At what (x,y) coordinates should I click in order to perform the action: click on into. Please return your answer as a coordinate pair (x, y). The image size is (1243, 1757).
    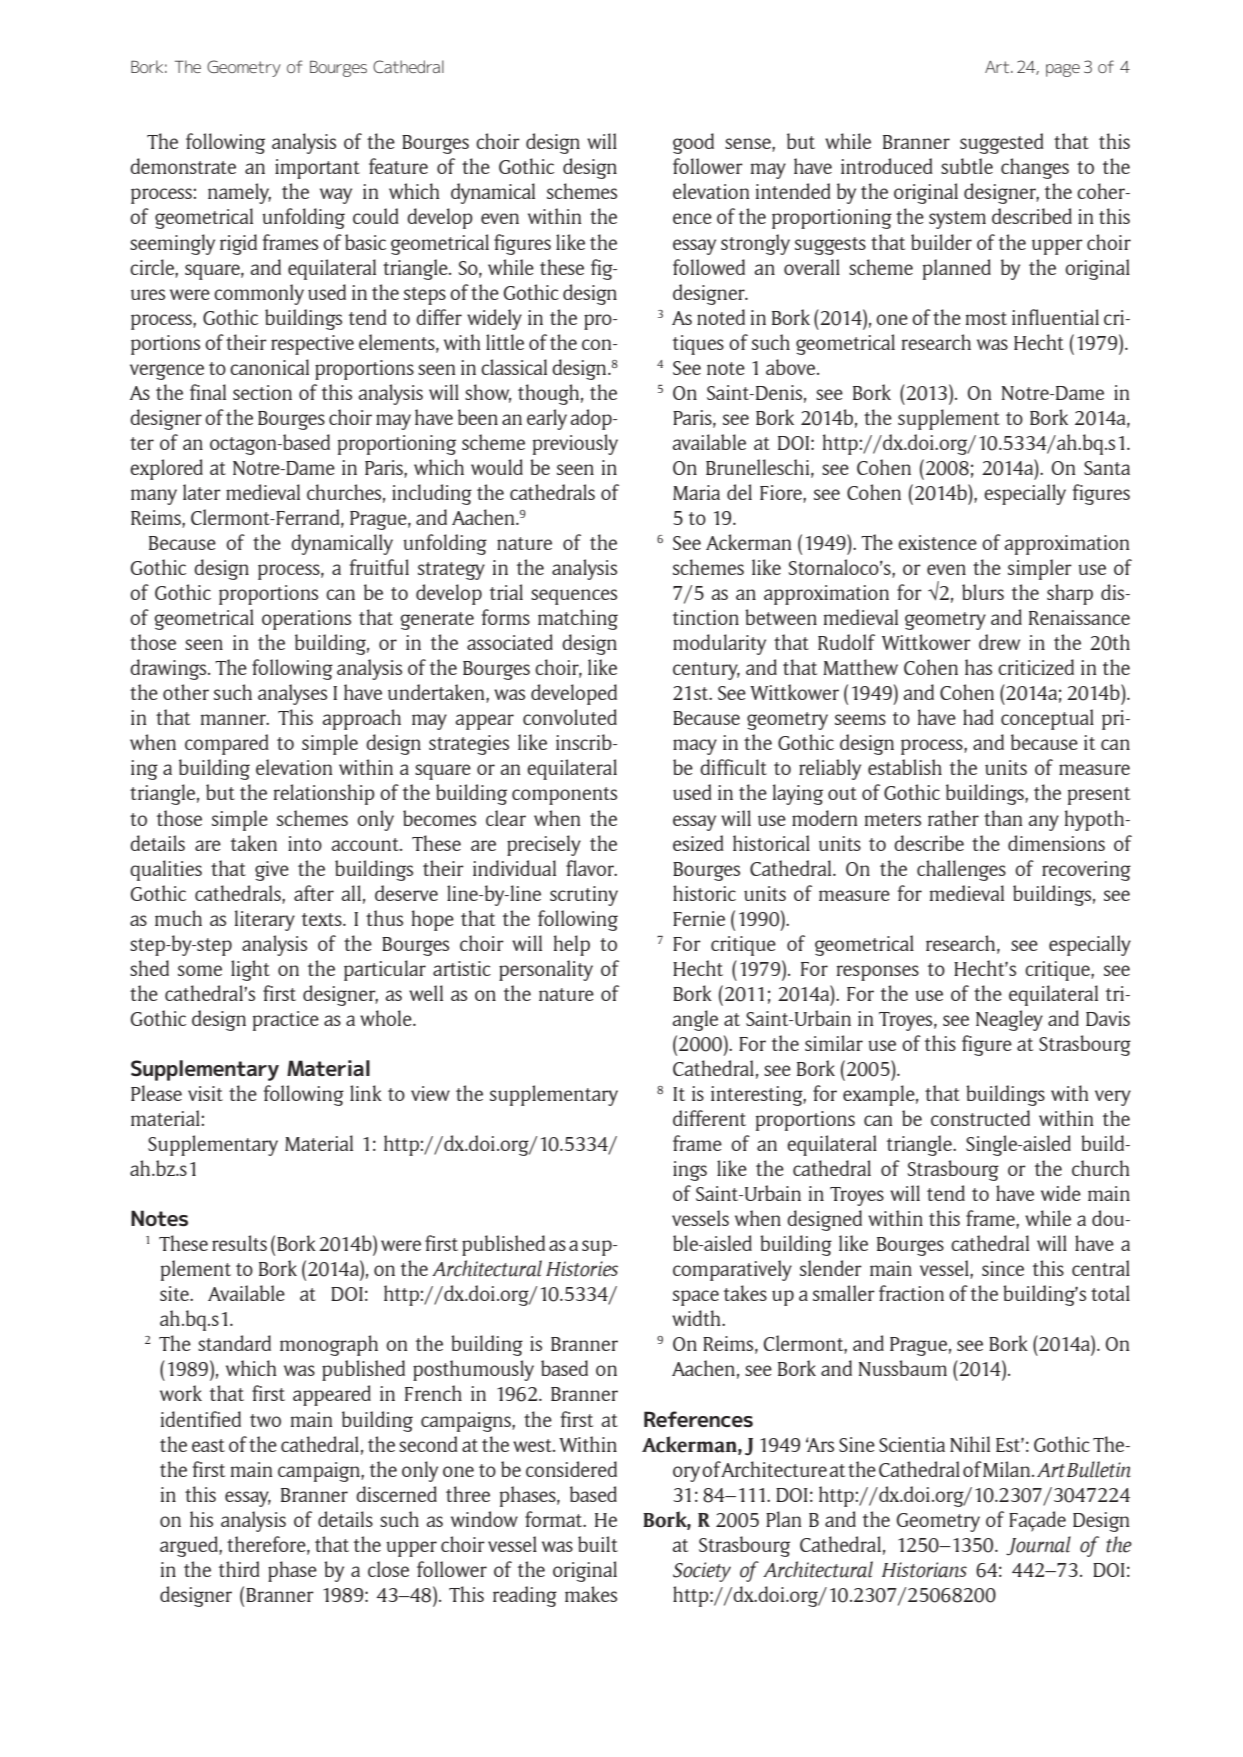
    Looking at the image, I should click on (305, 843).
